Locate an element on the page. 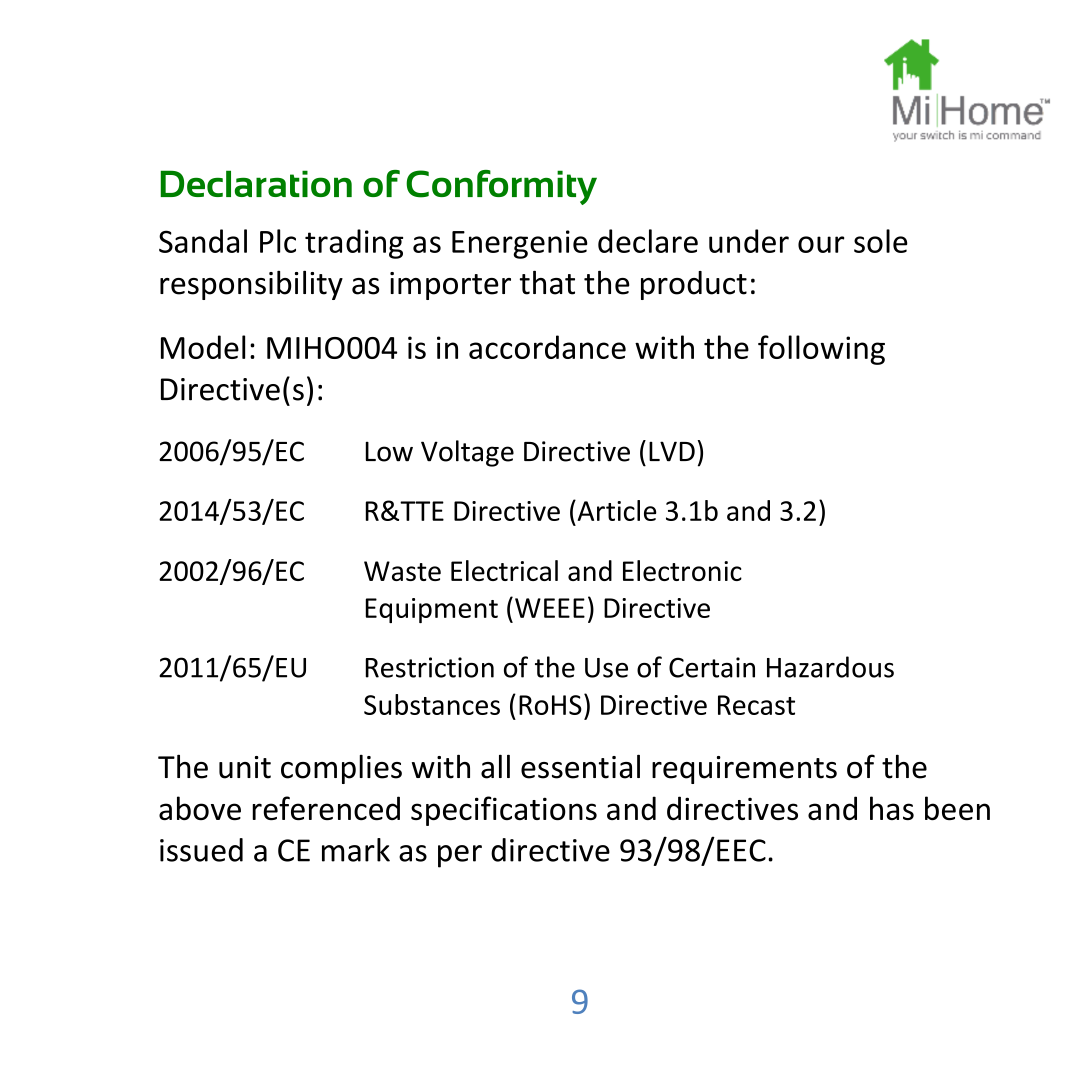 This page has height=1092, width=1092. Model is located at coordinates (203, 347).
